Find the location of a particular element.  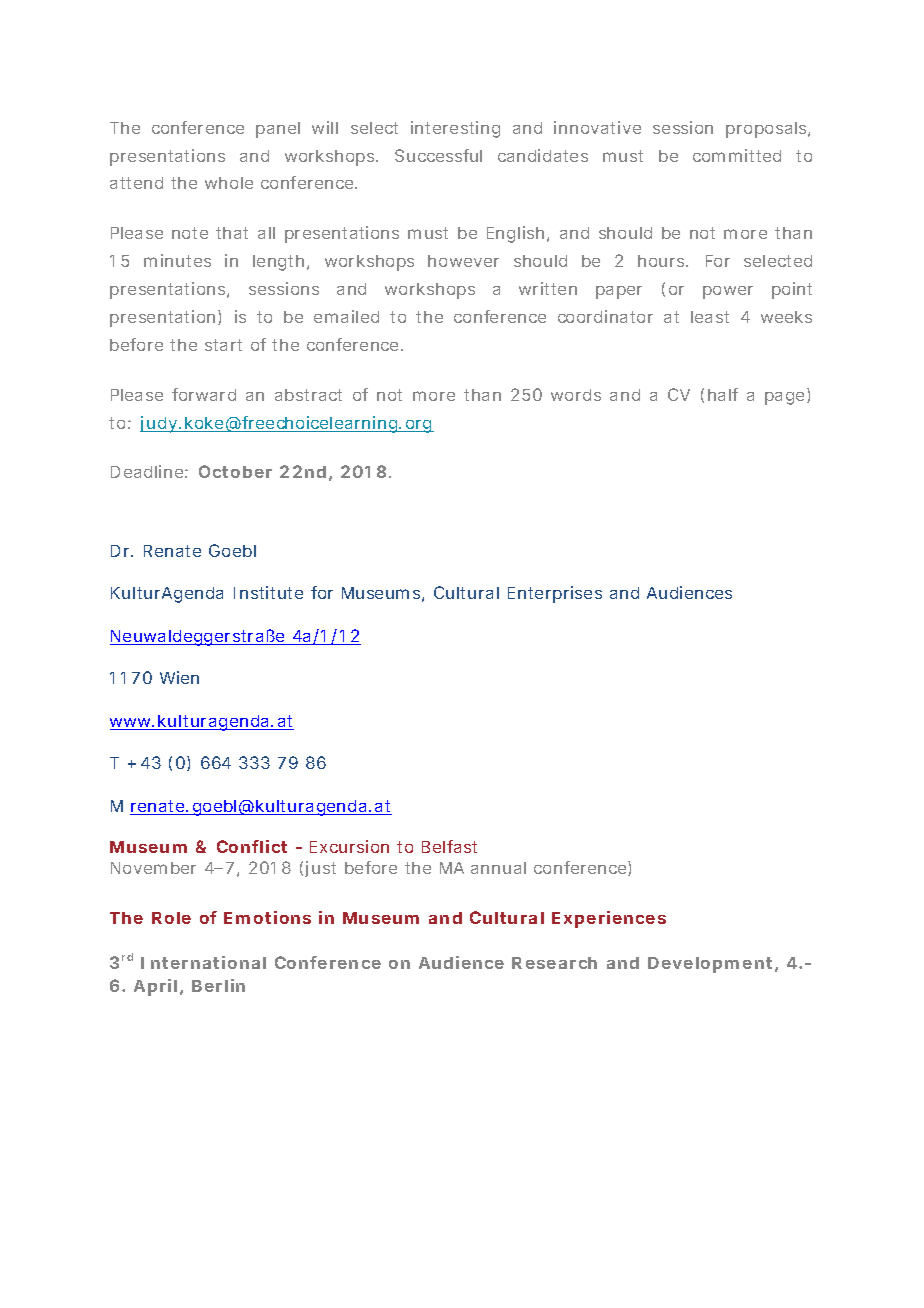

half is located at coordinates (723, 394).
